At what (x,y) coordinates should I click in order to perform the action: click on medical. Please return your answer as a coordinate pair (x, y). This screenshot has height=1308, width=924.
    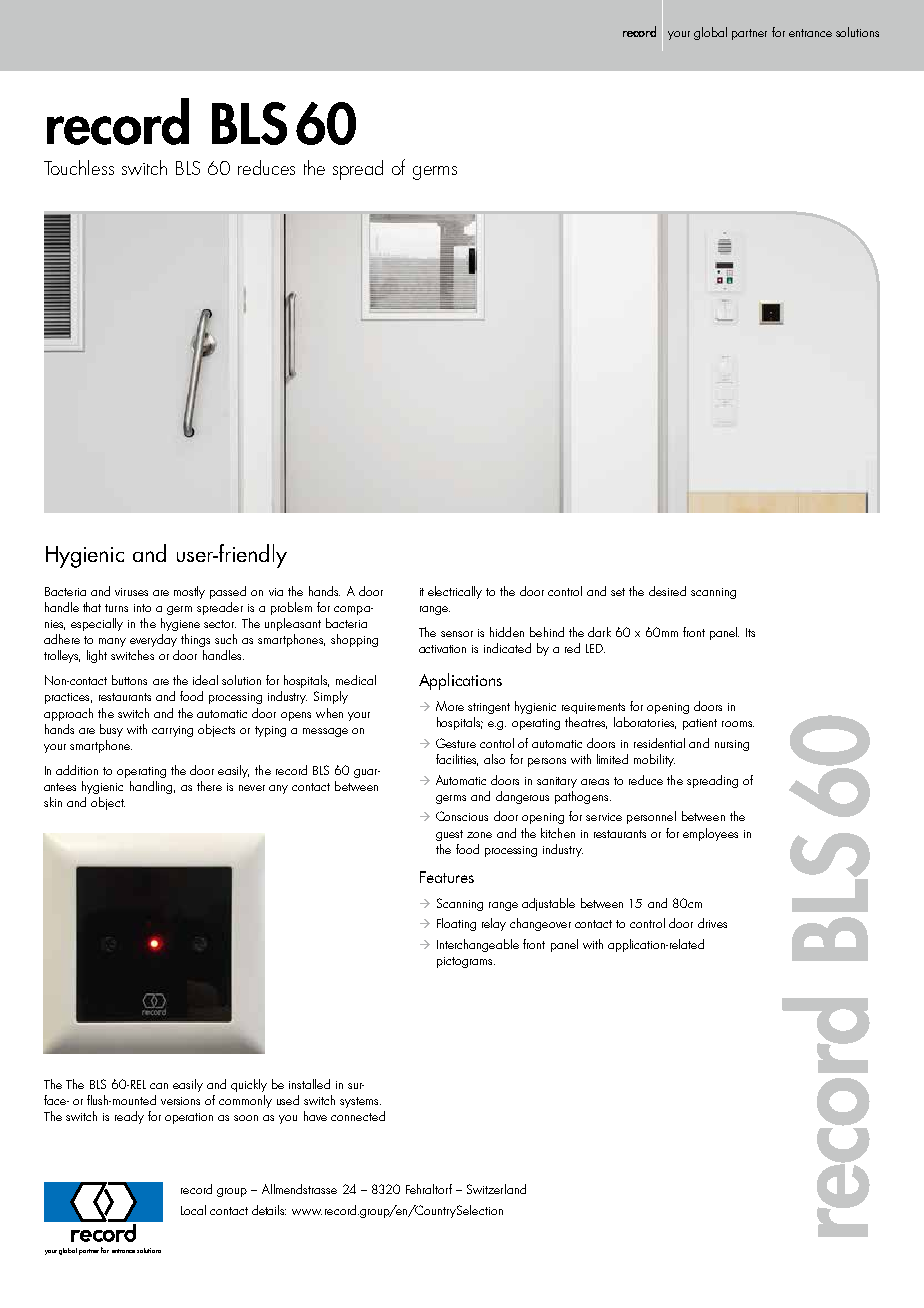
    Looking at the image, I should click on (356, 680).
